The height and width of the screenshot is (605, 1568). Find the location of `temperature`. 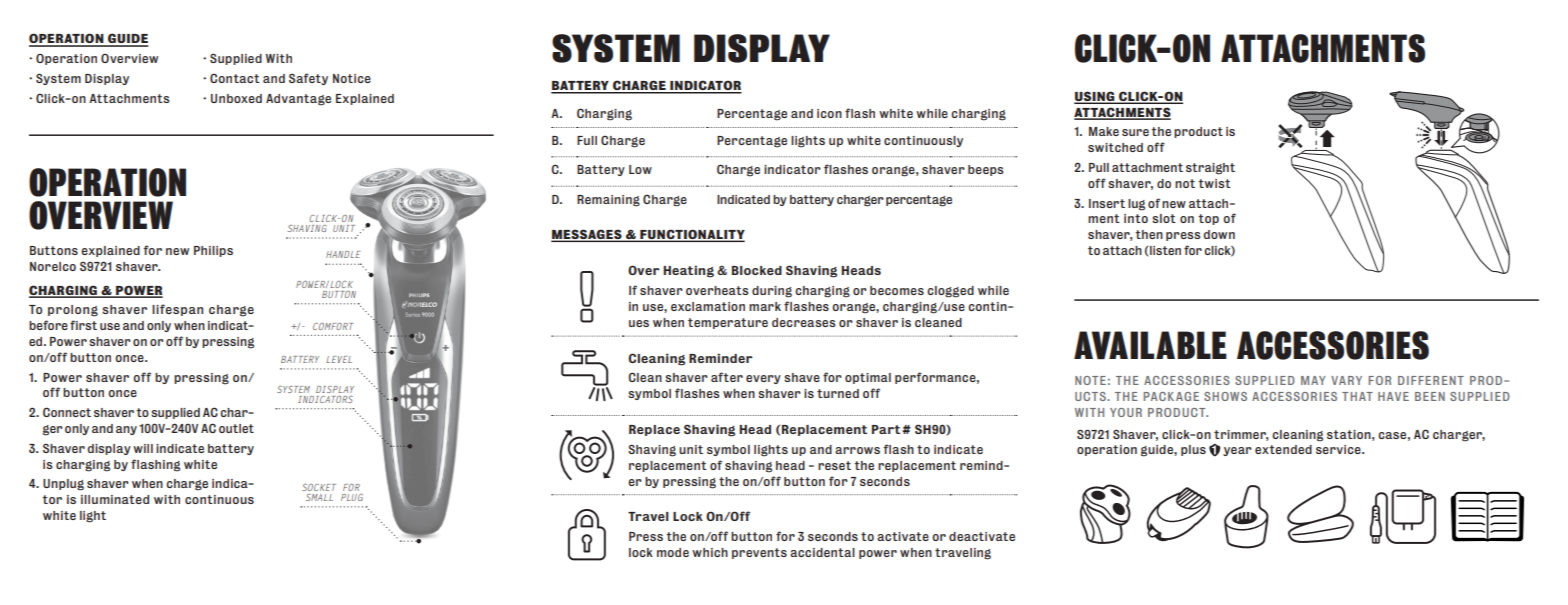

temperature is located at coordinates (728, 323).
